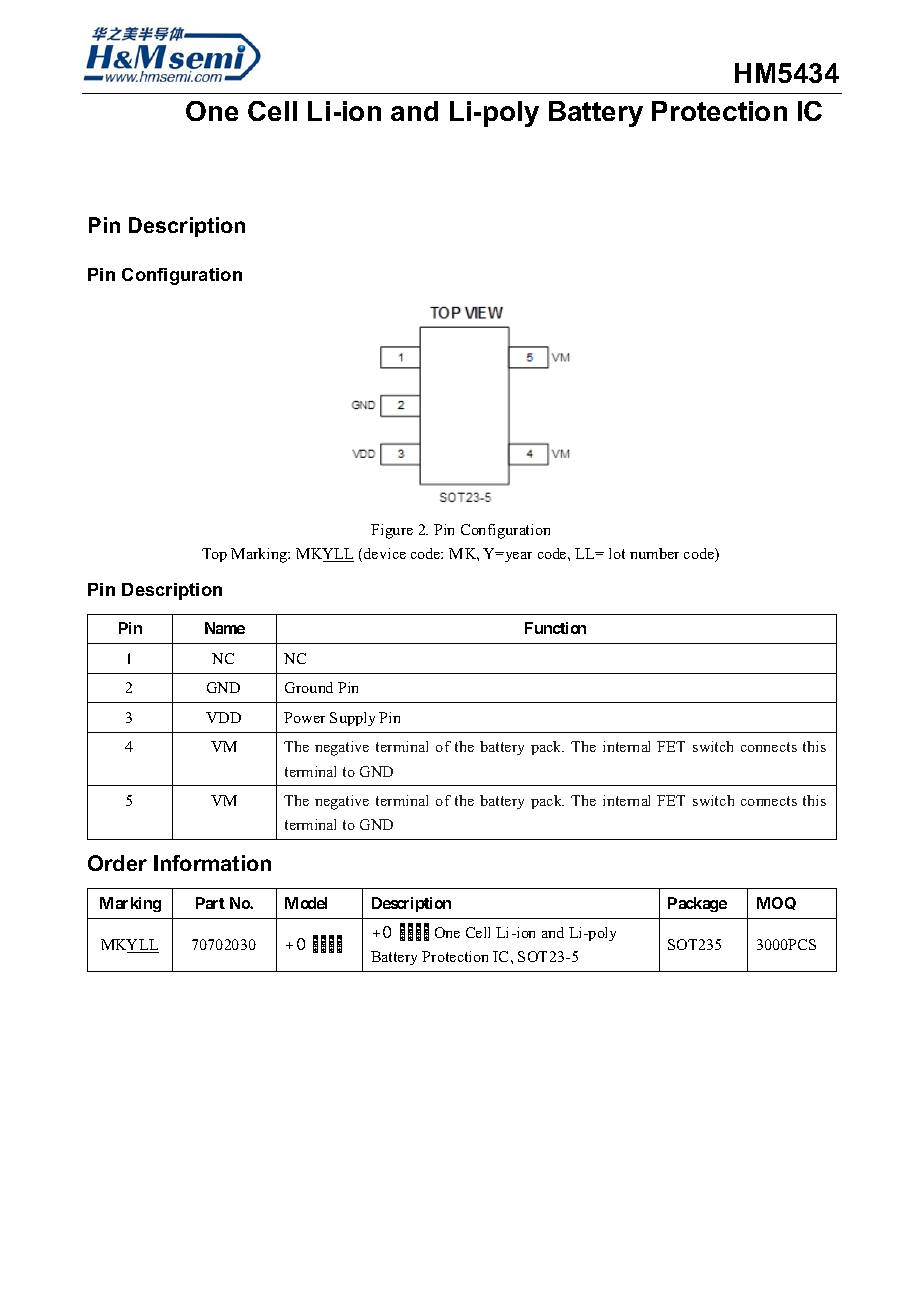  I want to click on VDD, so click(223, 717).
